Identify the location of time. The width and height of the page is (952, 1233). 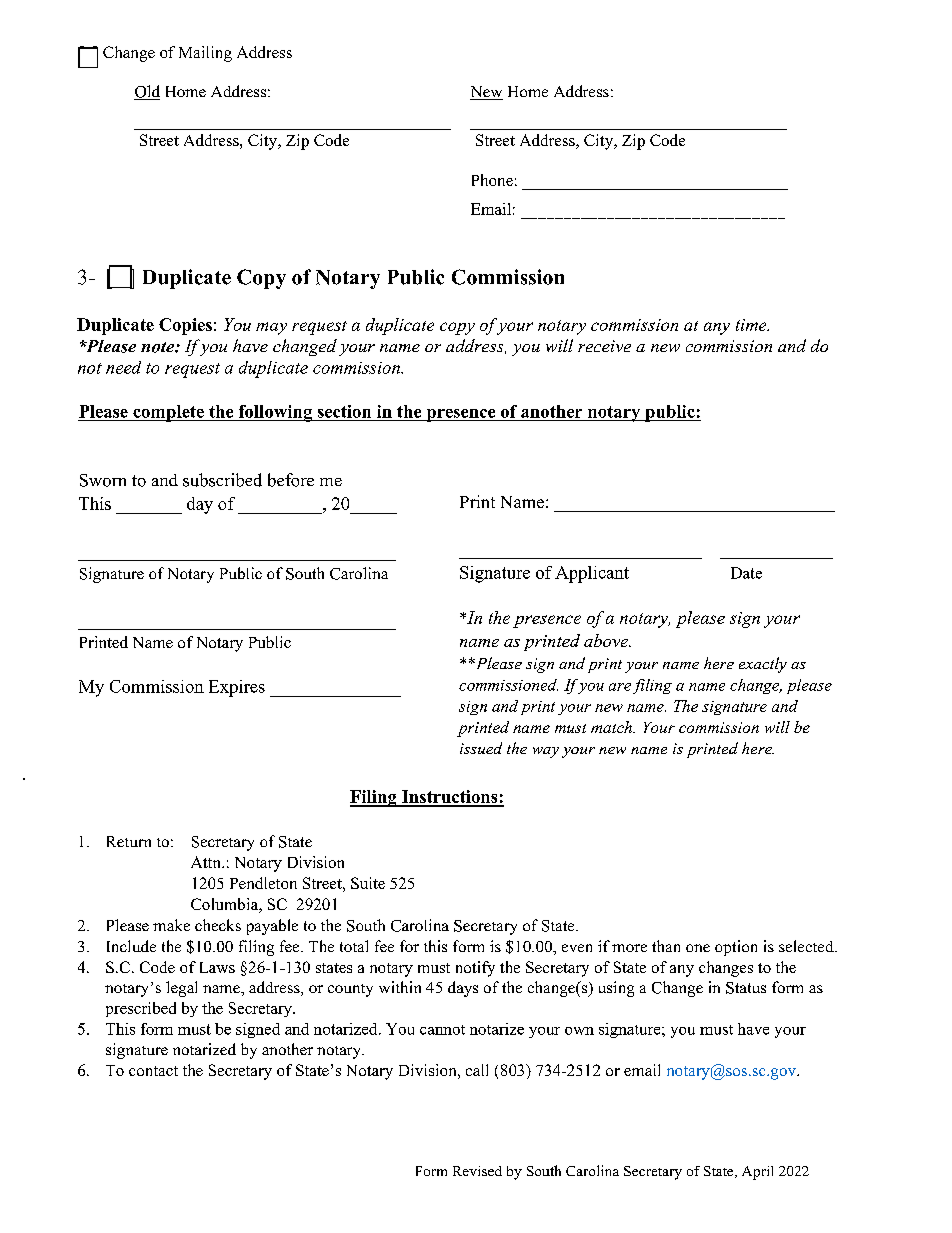
(752, 325).
